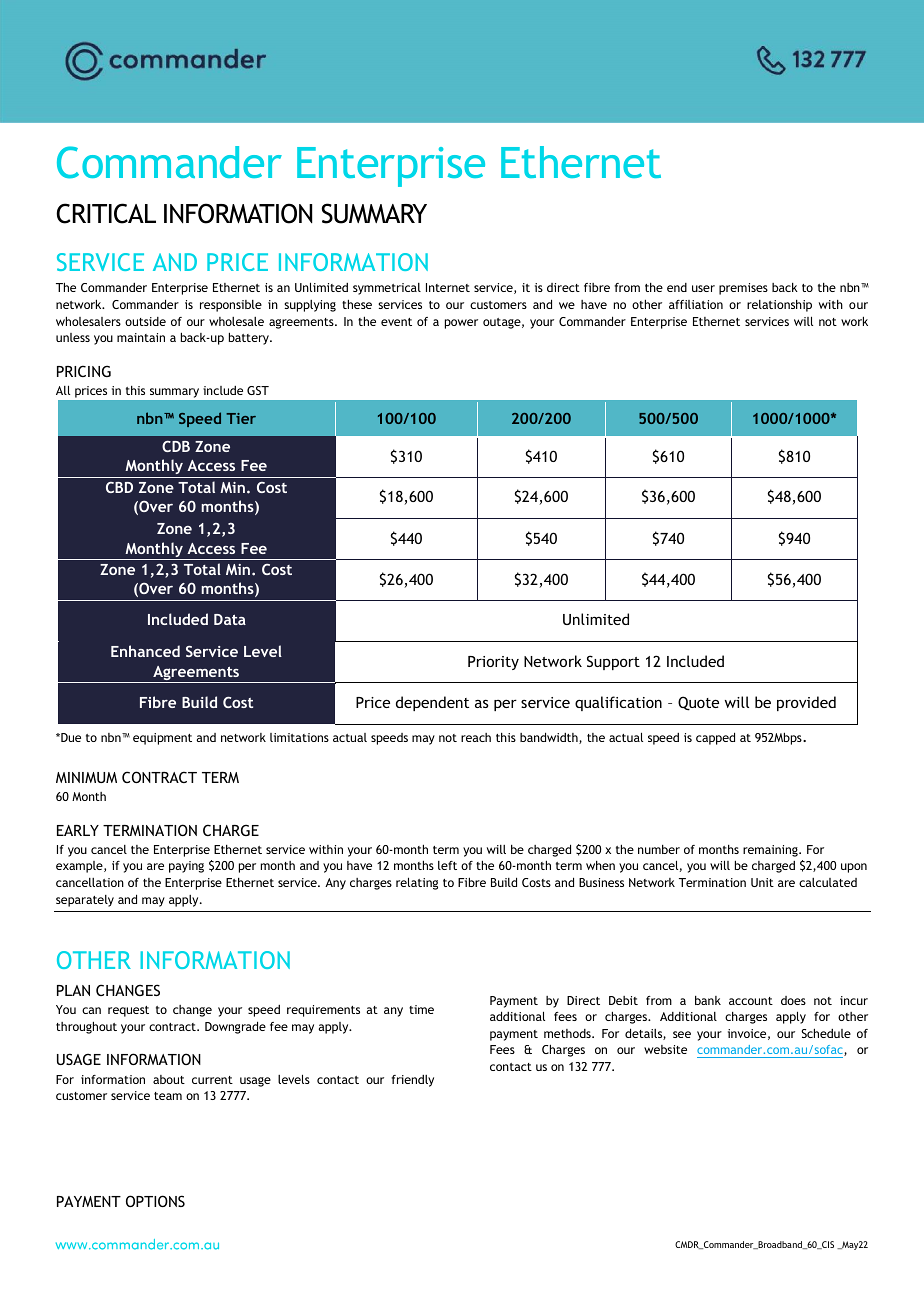 Image resolution: width=924 pixels, height=1308 pixels. What do you see at coordinates (119, 487) in the screenshot?
I see `CBD` at bounding box center [119, 487].
